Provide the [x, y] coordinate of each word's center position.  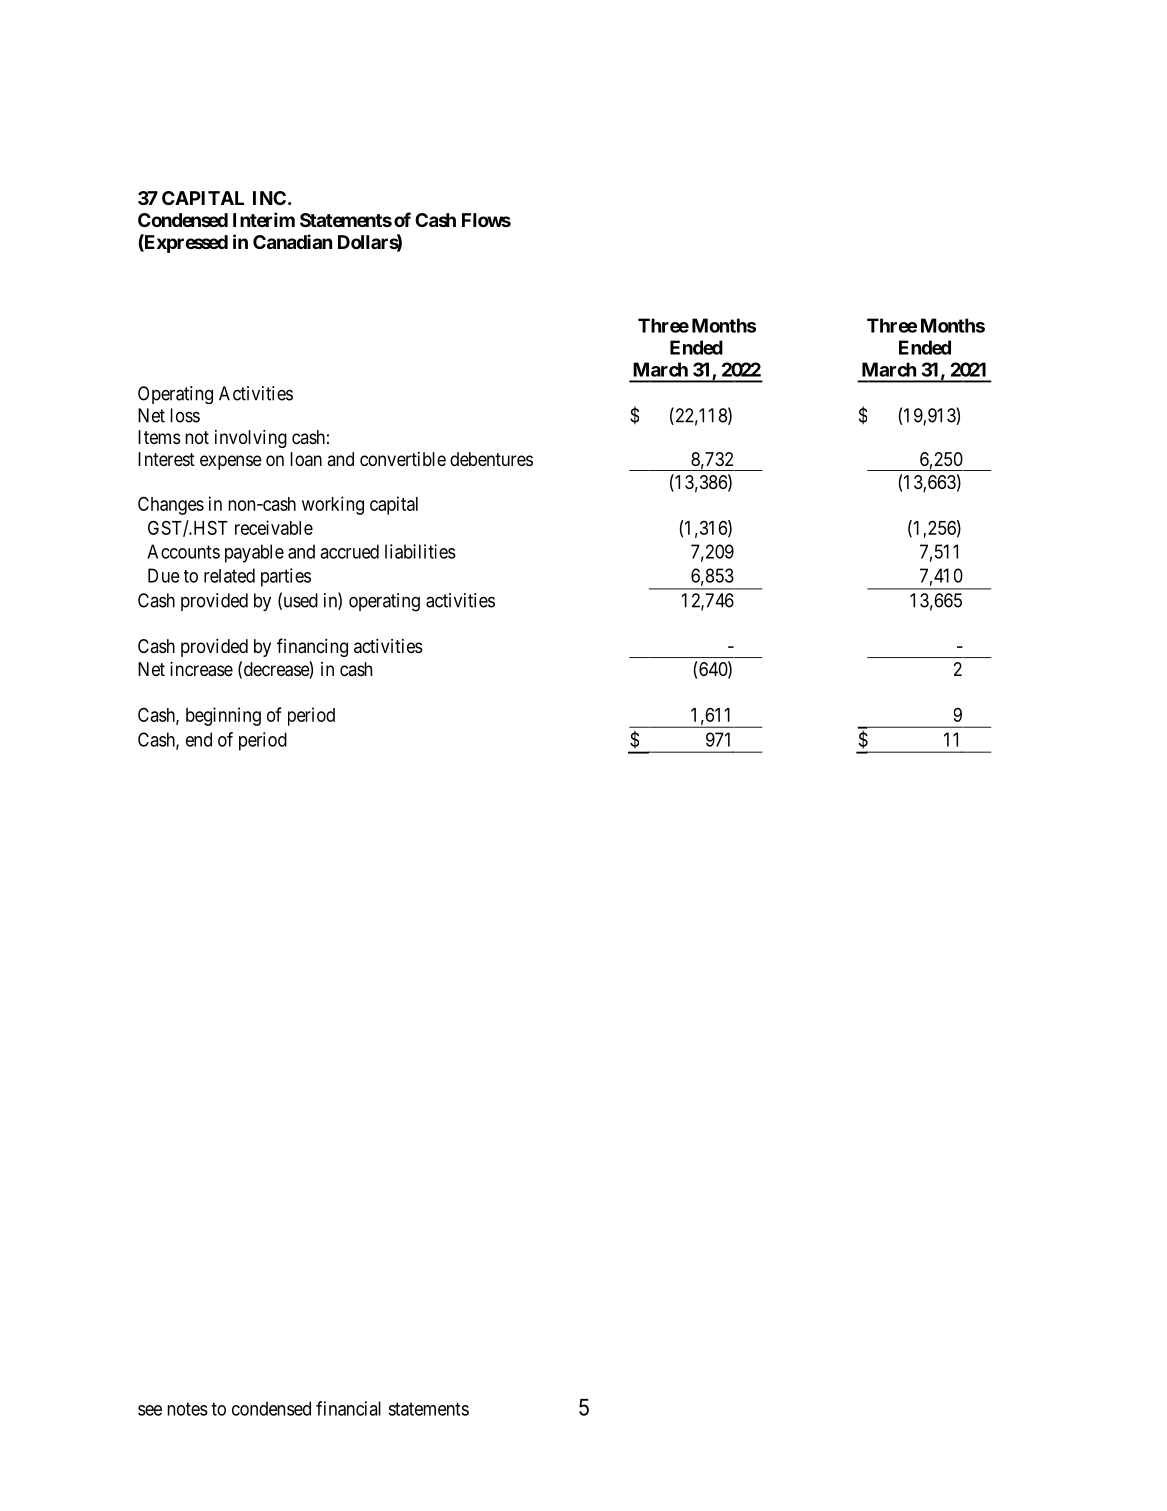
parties [286, 577]
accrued [349, 551]
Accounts [183, 551]
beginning [223, 716]
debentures [491, 459]
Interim [264, 219]
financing [312, 647]
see [150, 1410]
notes [187, 1409]
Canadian [292, 241]
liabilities [420, 551]
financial [348, 1408]
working [333, 505]
